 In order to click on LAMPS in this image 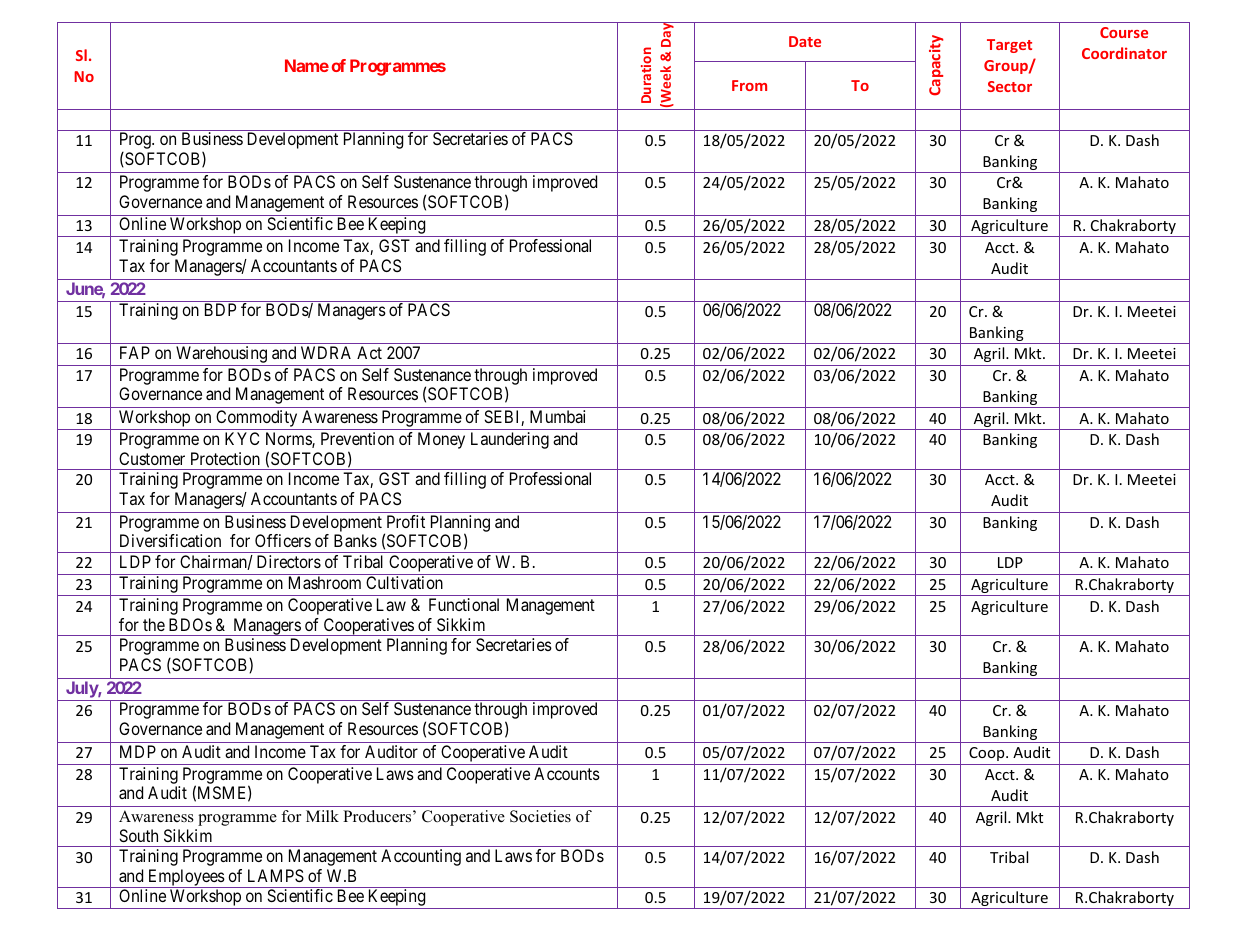, I will do `click(276, 875)`.
